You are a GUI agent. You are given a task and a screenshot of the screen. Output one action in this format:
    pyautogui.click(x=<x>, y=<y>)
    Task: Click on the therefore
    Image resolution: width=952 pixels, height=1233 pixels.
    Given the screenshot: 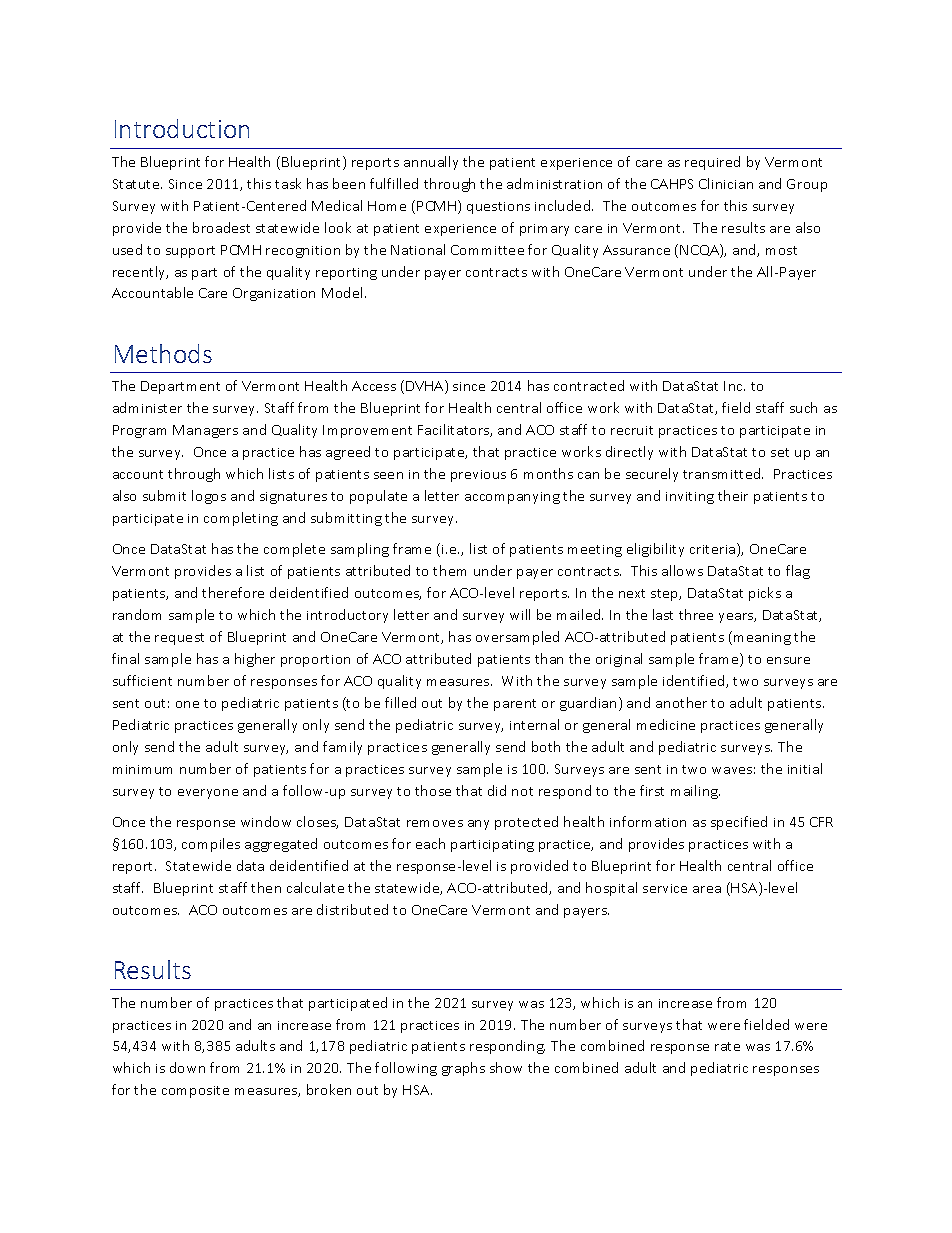 What is the action you would take?
    pyautogui.click(x=233, y=592)
